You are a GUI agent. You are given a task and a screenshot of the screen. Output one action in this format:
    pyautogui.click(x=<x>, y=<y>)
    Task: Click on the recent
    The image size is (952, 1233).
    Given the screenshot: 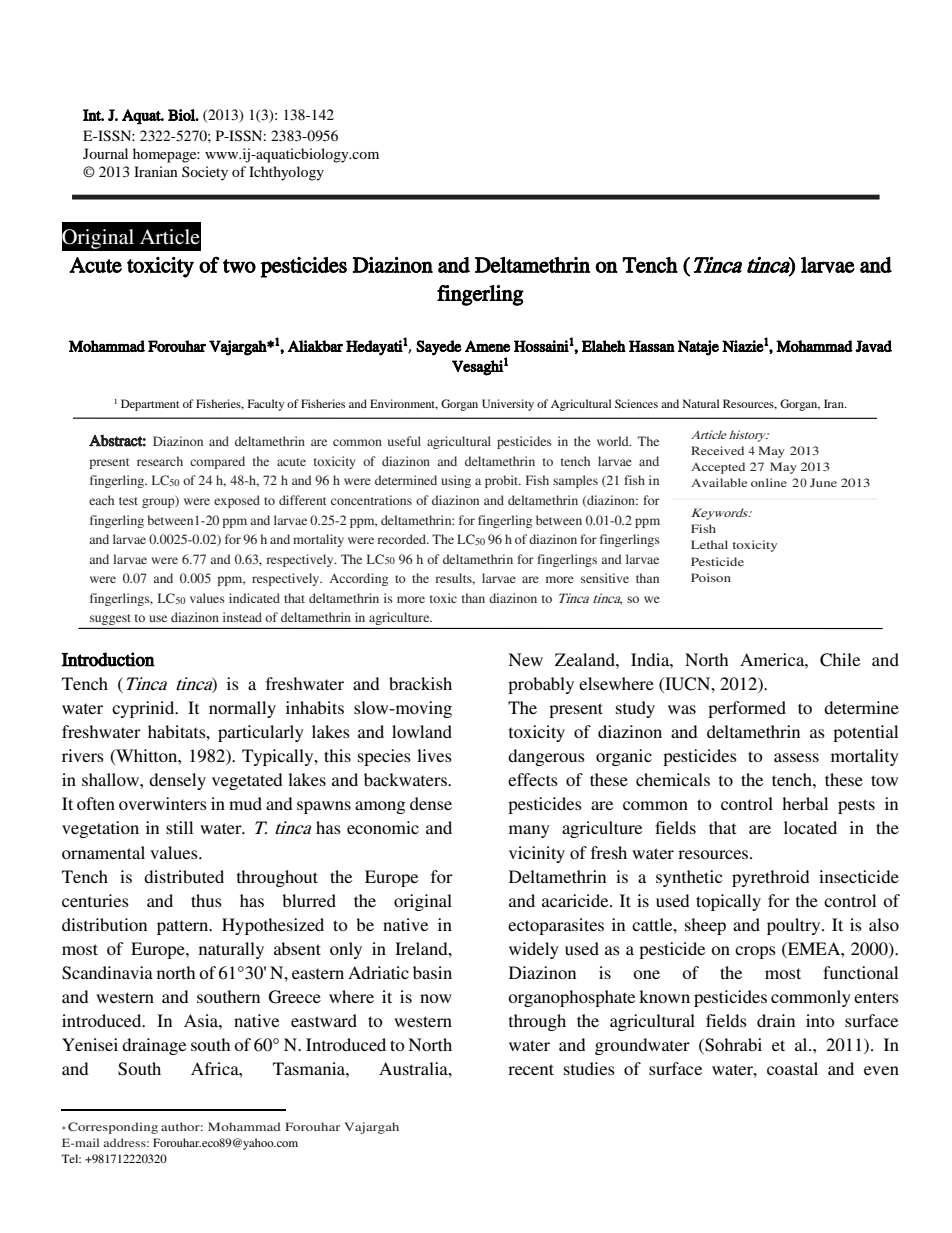 What is the action you would take?
    pyautogui.click(x=531, y=1069)
